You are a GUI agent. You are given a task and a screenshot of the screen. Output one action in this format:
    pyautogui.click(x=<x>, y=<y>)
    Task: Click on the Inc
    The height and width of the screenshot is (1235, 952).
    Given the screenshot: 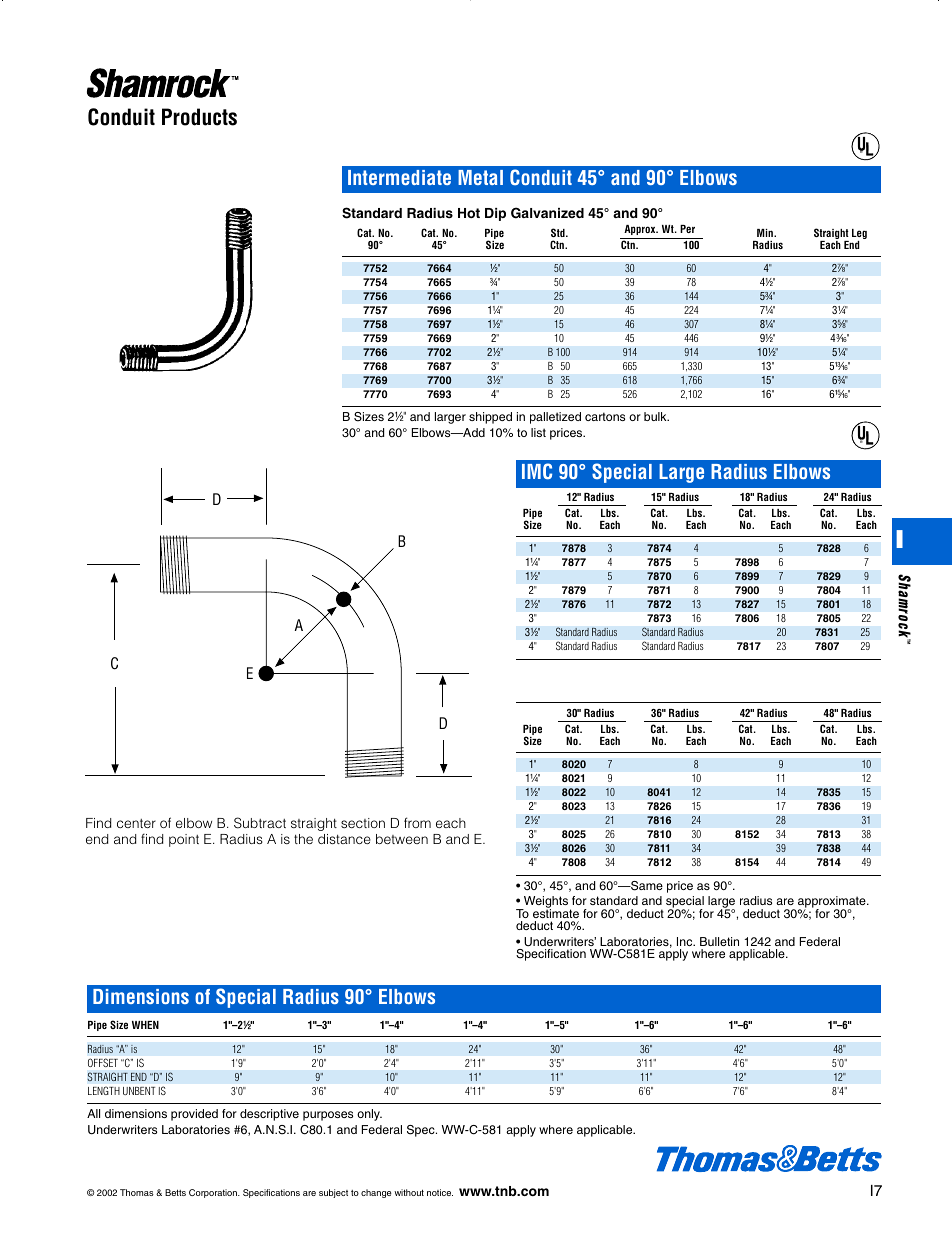 What is the action you would take?
    pyautogui.click(x=686, y=941)
